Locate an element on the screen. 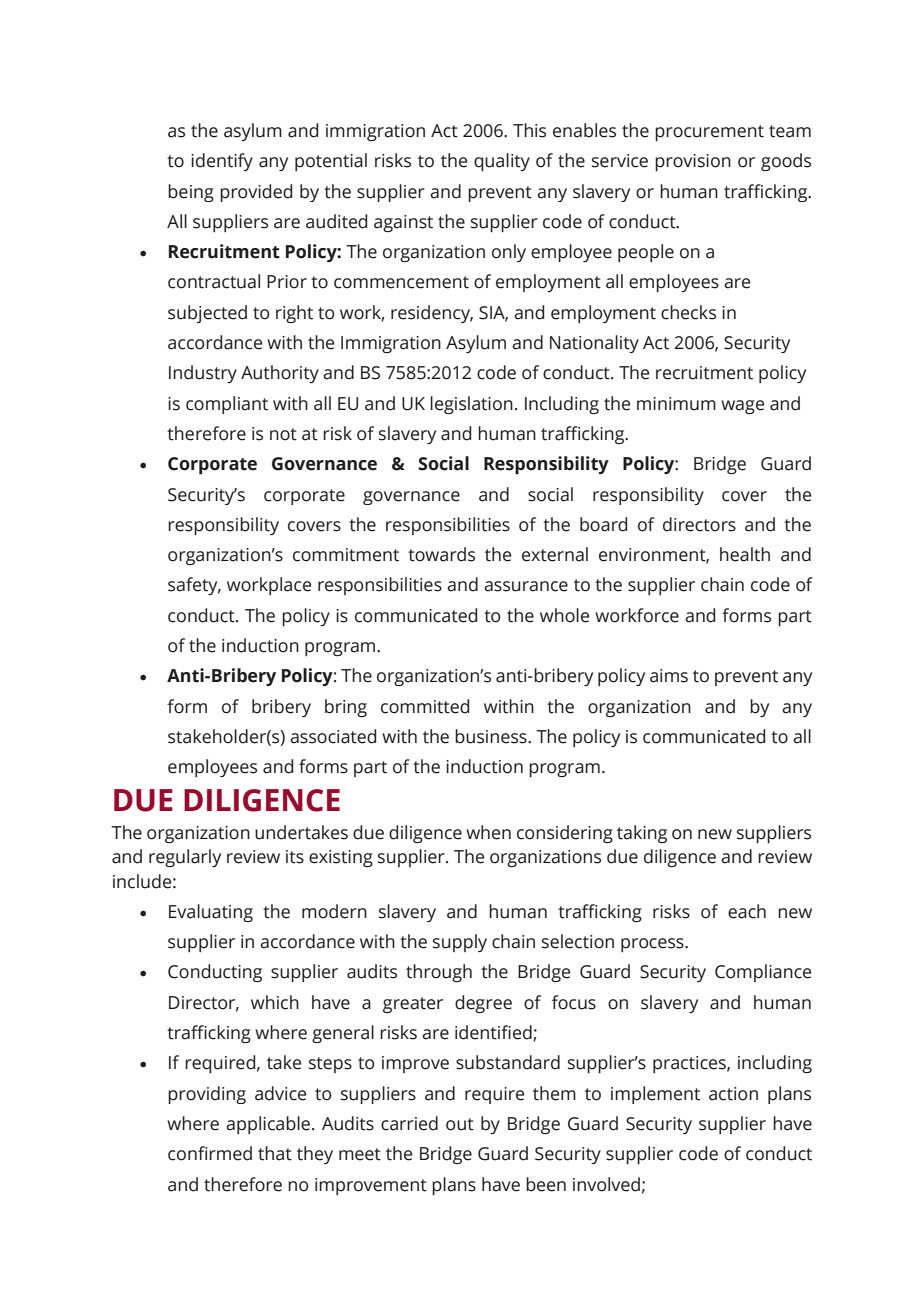  bring is located at coordinates (346, 708).
